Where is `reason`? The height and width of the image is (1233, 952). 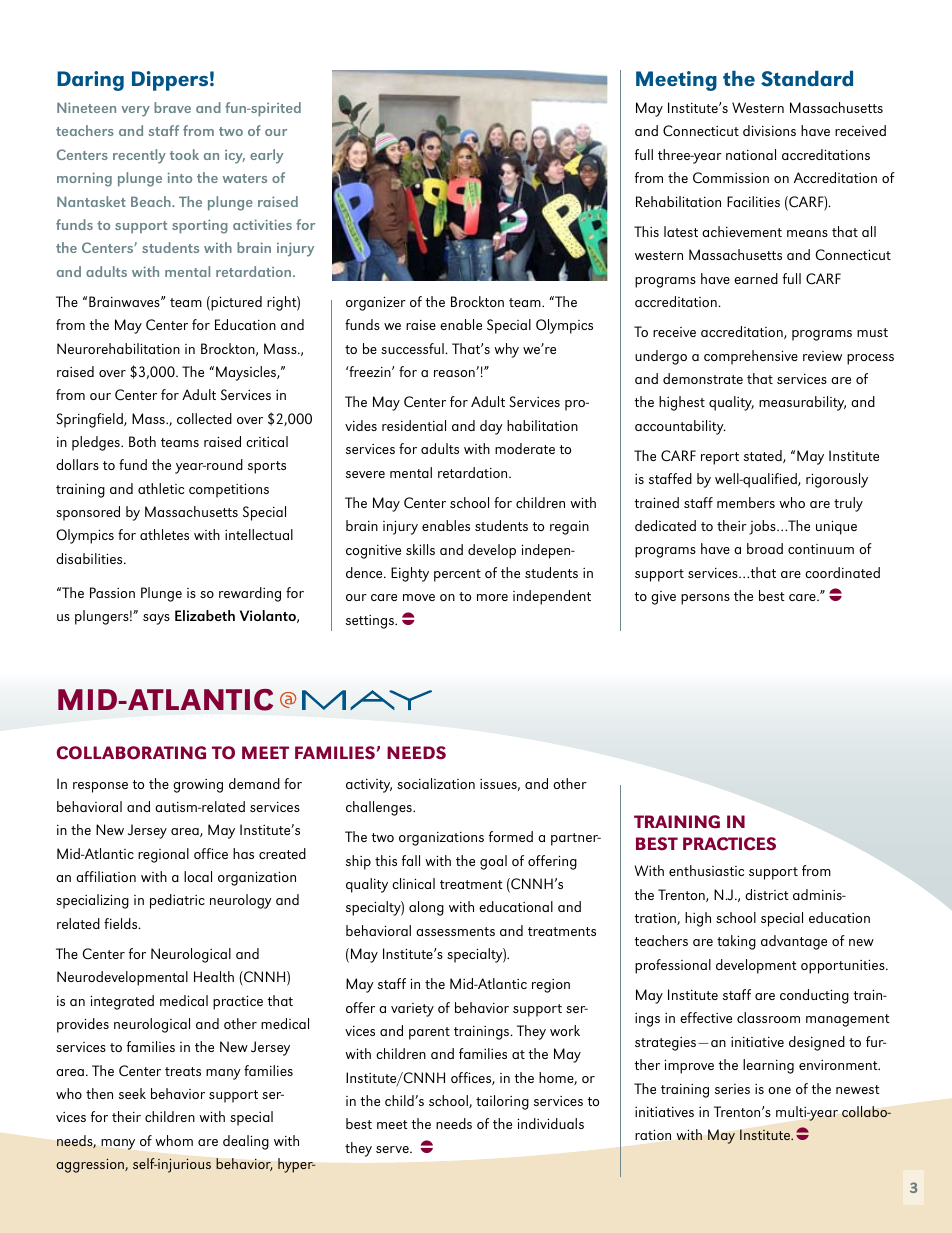
reason is located at coordinates (455, 373).
